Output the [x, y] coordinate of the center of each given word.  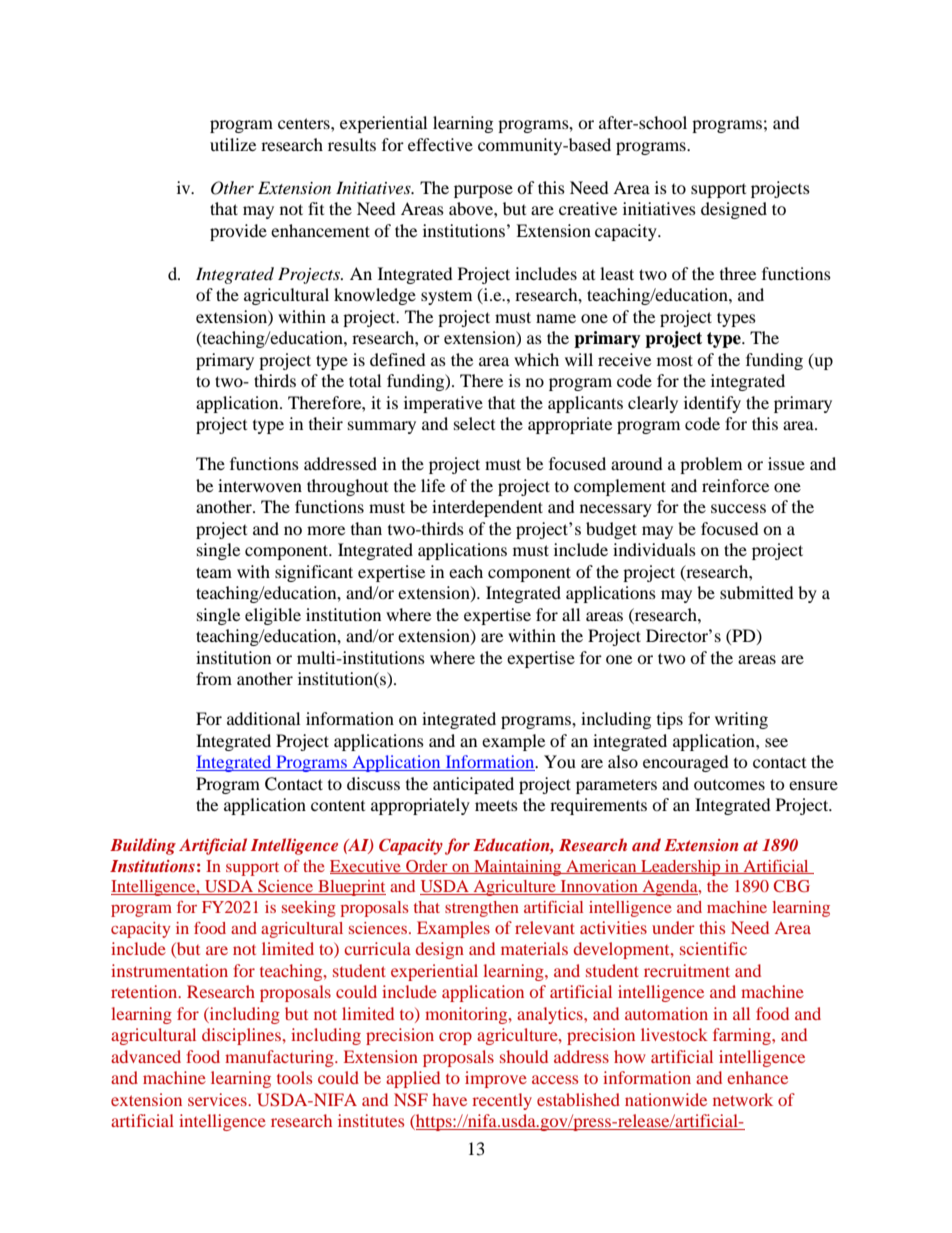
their [326, 423]
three [738, 273]
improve [496, 1079]
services [218, 1099]
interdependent [487, 508]
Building [143, 846]
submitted [757, 592]
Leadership [681, 868]
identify [712, 404]
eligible [273, 616]
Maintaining [518, 868]
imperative [443, 404]
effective [440, 144]
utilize [233, 144]
